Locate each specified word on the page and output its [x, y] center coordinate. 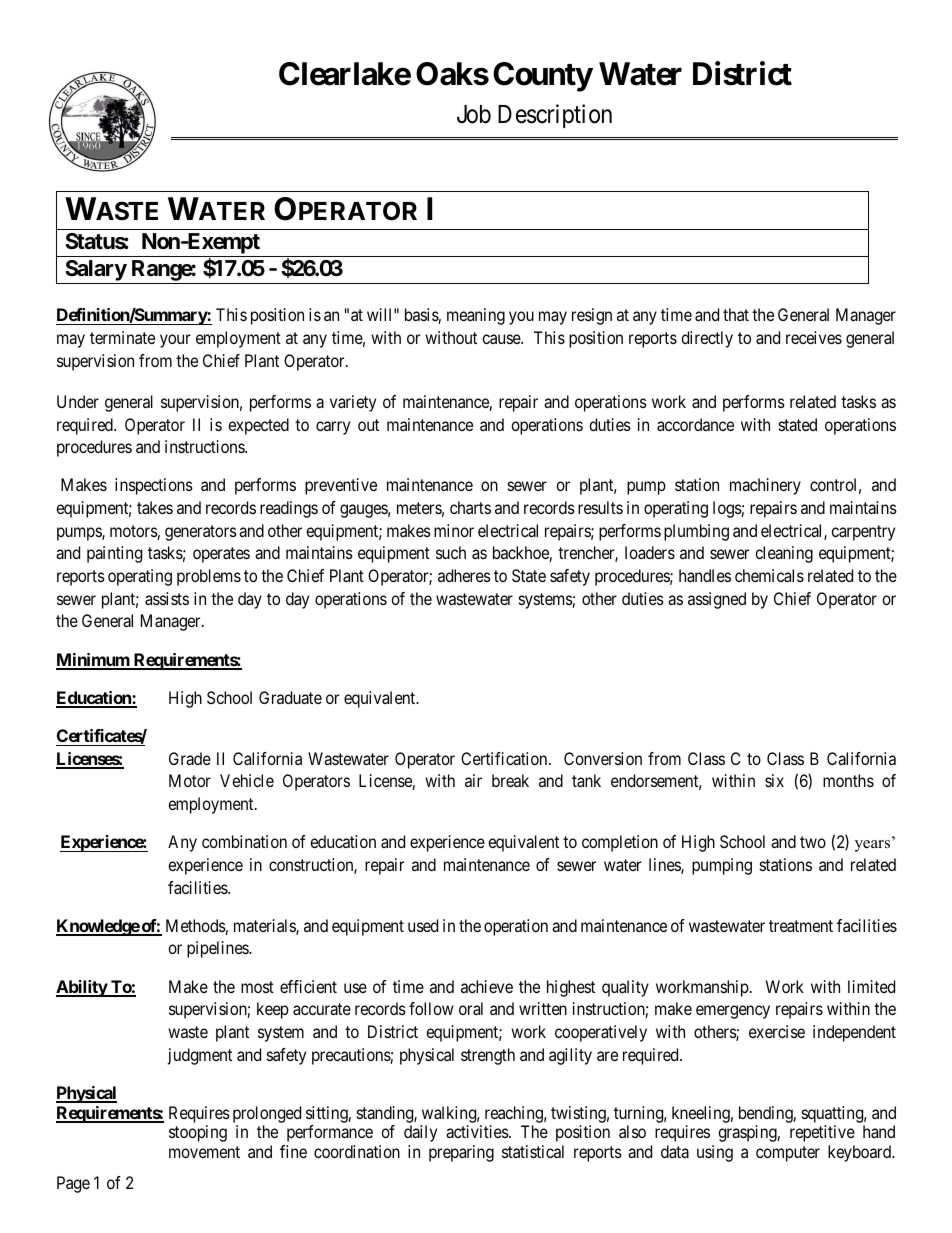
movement [204, 1152]
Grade [190, 758]
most [257, 987]
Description [555, 116]
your [175, 341]
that [736, 314]
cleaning [784, 554]
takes [155, 507]
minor [454, 530]
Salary [95, 272]
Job [474, 114]
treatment [801, 926]
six [774, 780]
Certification [505, 758]
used [423, 925]
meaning [476, 316]
